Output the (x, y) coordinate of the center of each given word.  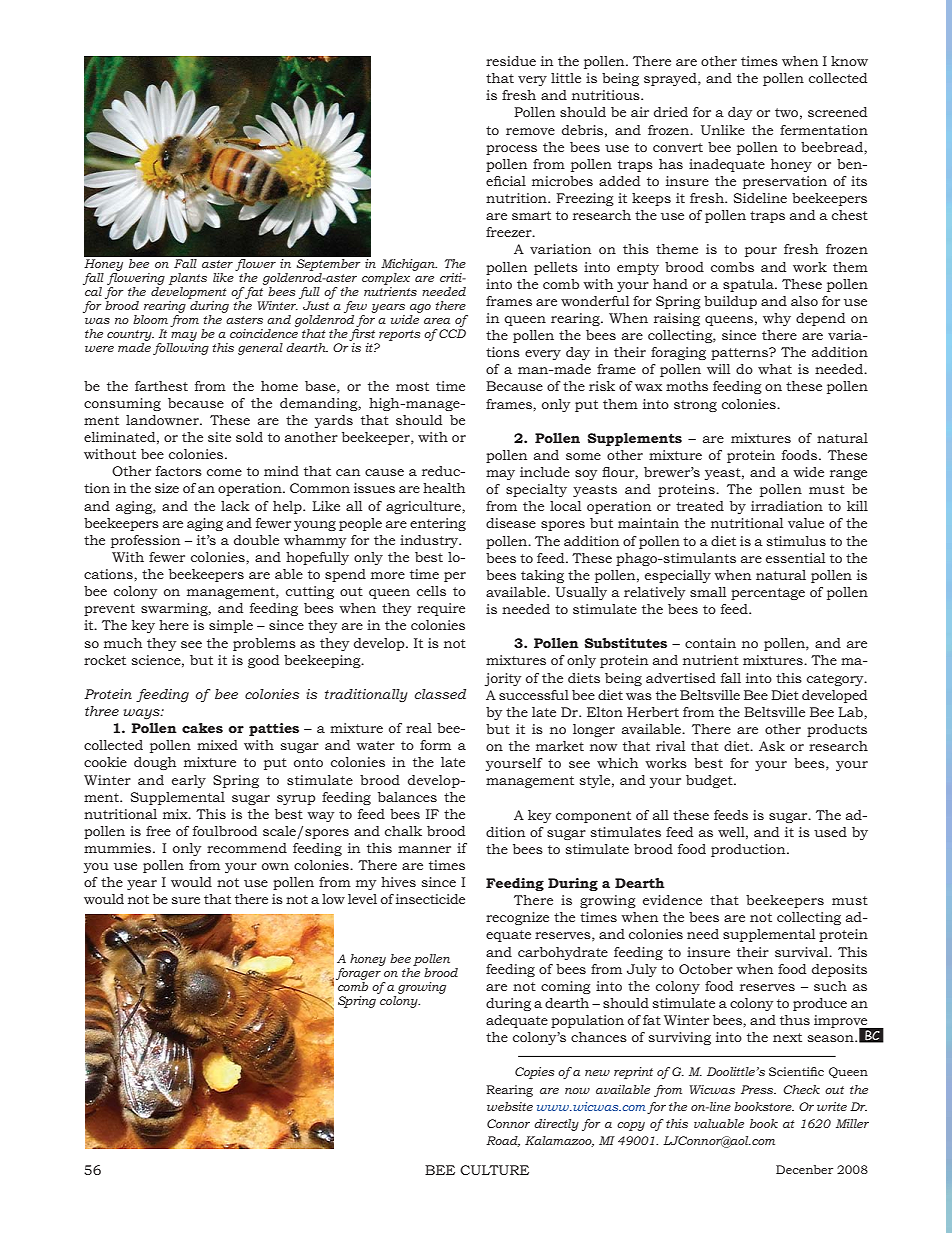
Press (758, 1089)
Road (503, 1141)
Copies (535, 1073)
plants (188, 279)
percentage (768, 594)
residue (511, 61)
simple (231, 626)
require (441, 609)
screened (837, 112)
